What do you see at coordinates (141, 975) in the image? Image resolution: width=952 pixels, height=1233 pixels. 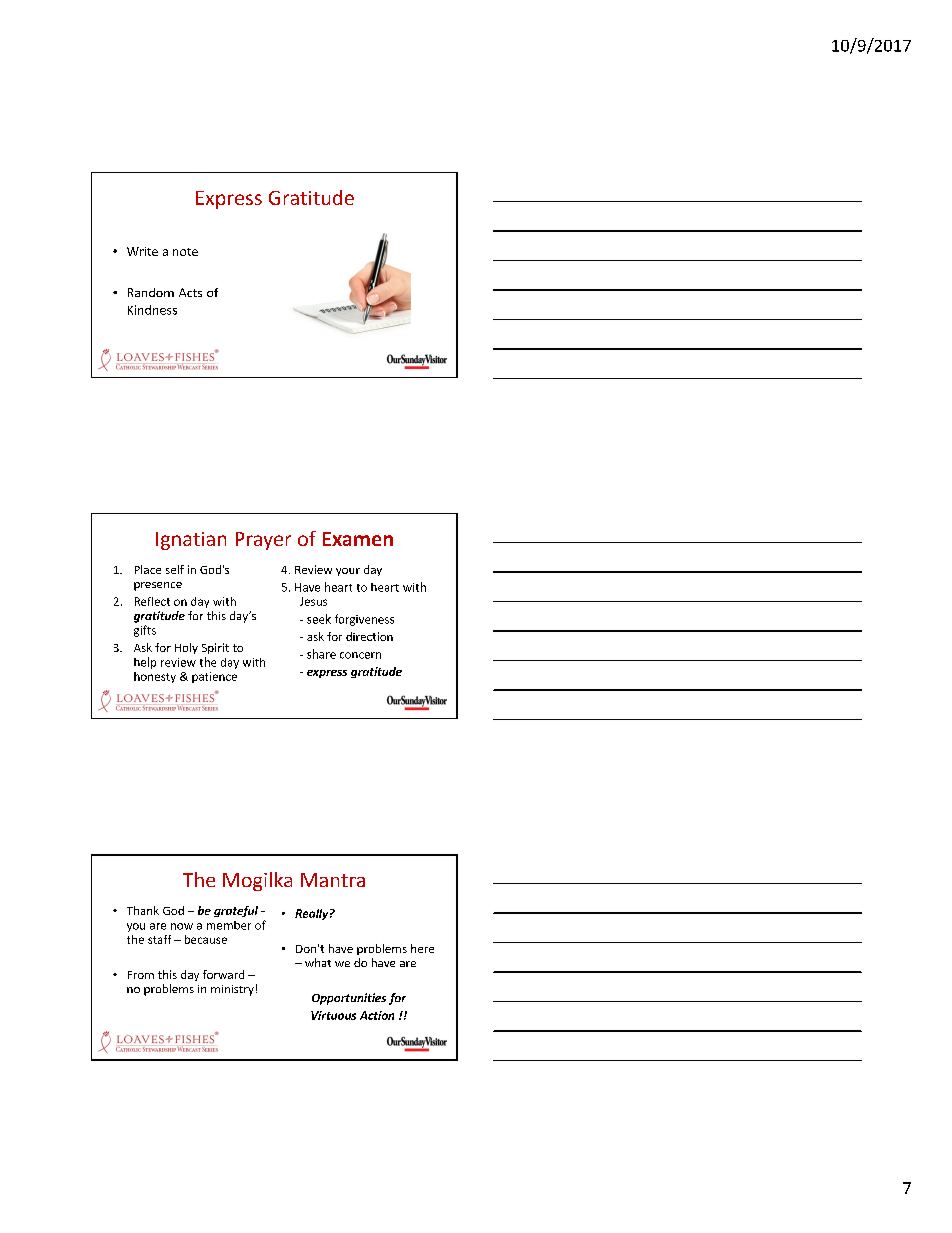 I see `From` at bounding box center [141, 975].
